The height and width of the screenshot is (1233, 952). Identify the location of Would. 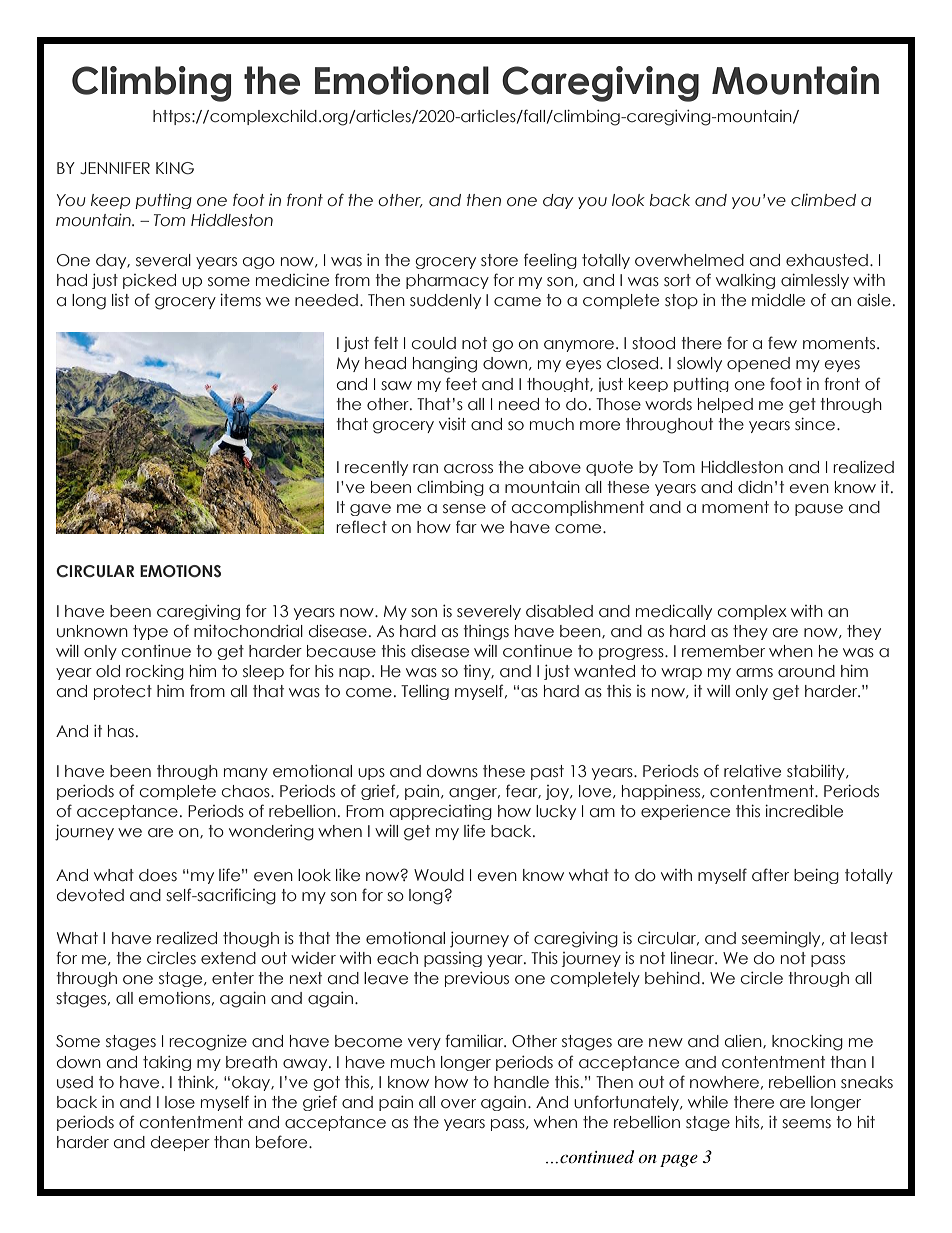
(439, 875).
